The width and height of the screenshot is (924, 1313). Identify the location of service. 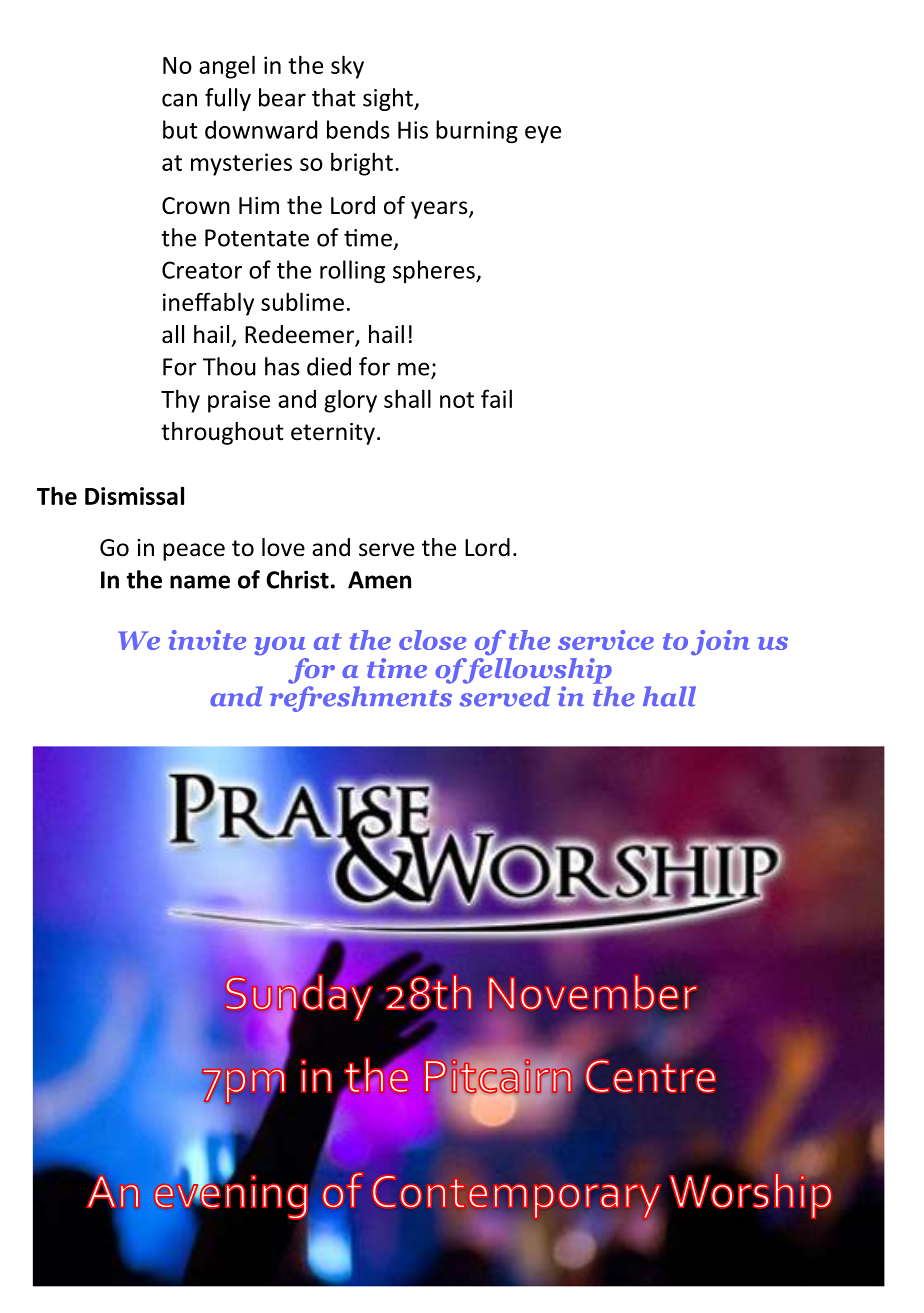
(606, 640).
